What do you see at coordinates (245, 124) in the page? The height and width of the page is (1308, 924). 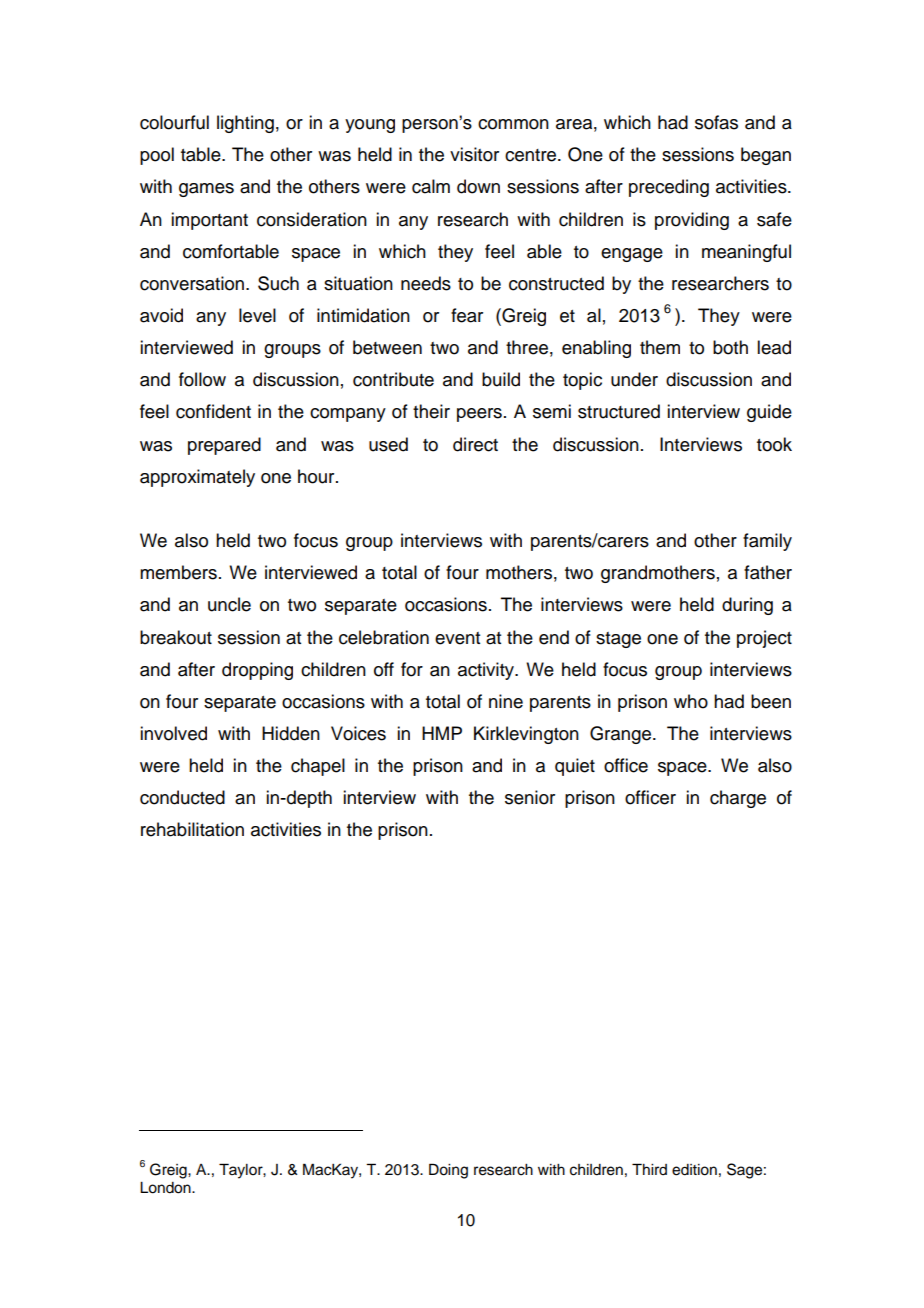 I see `lighting` at bounding box center [245, 124].
